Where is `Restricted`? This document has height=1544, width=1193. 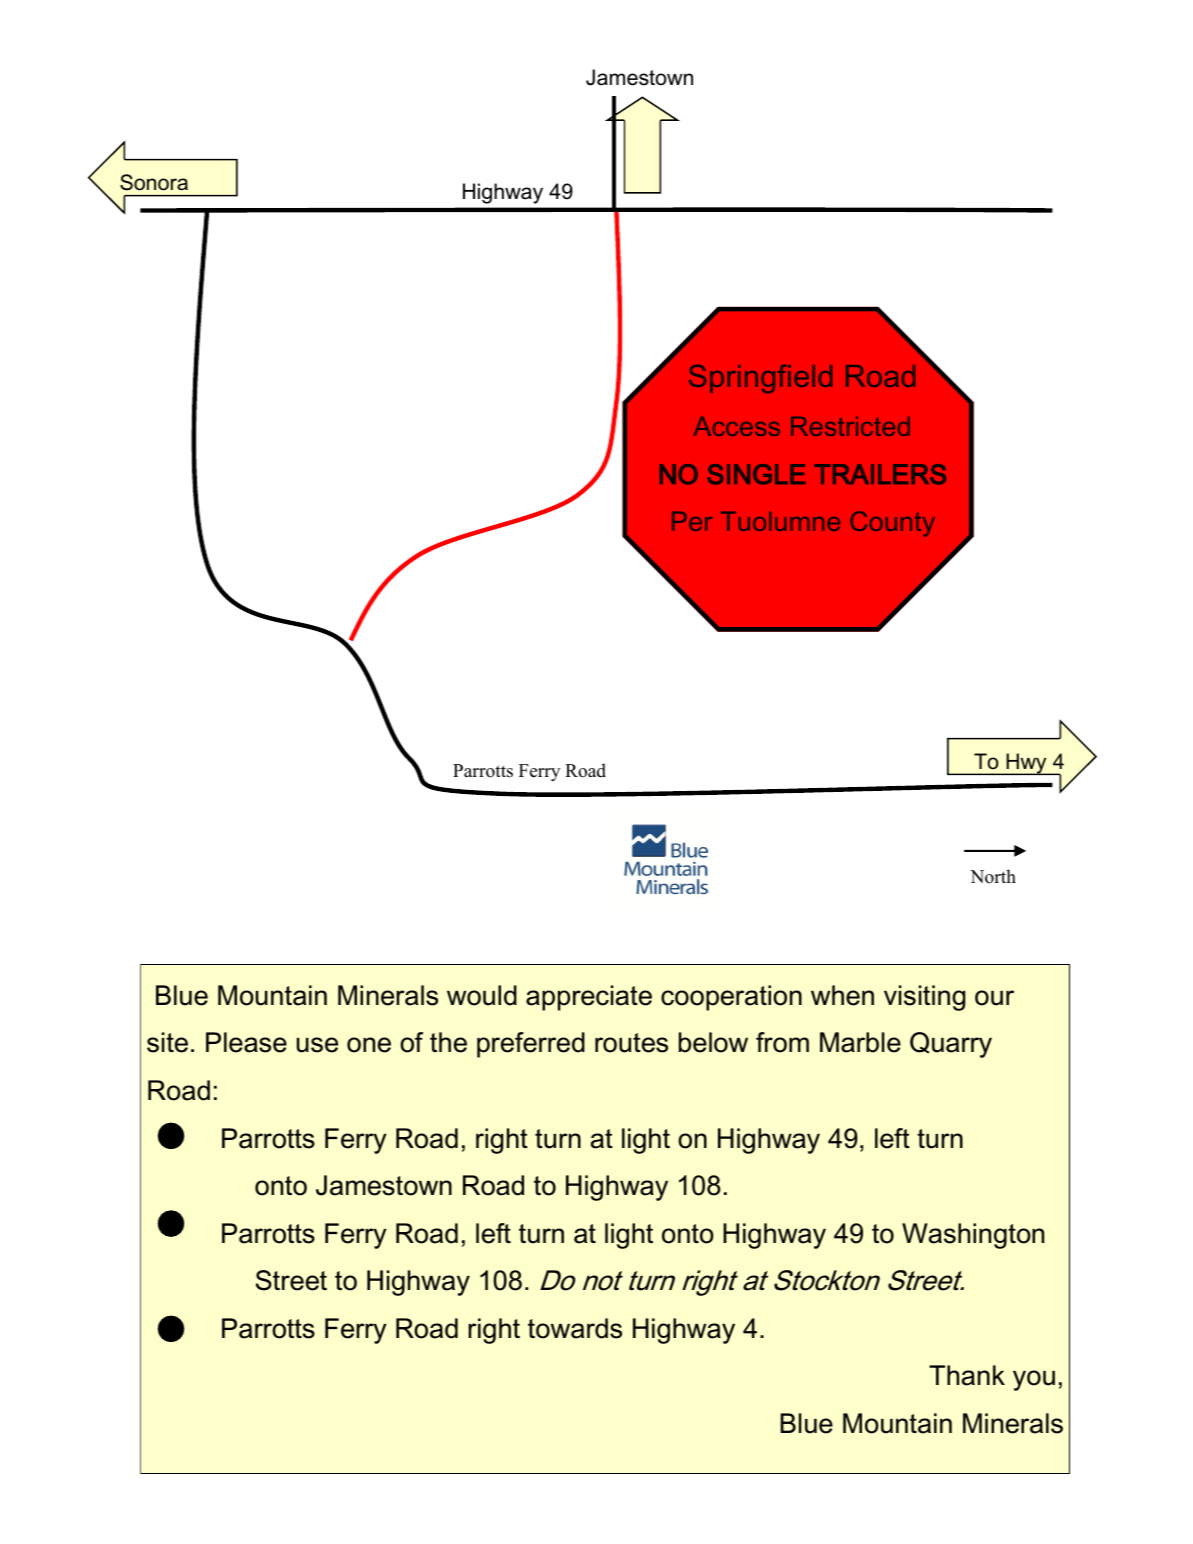 Restricted is located at coordinates (850, 426).
